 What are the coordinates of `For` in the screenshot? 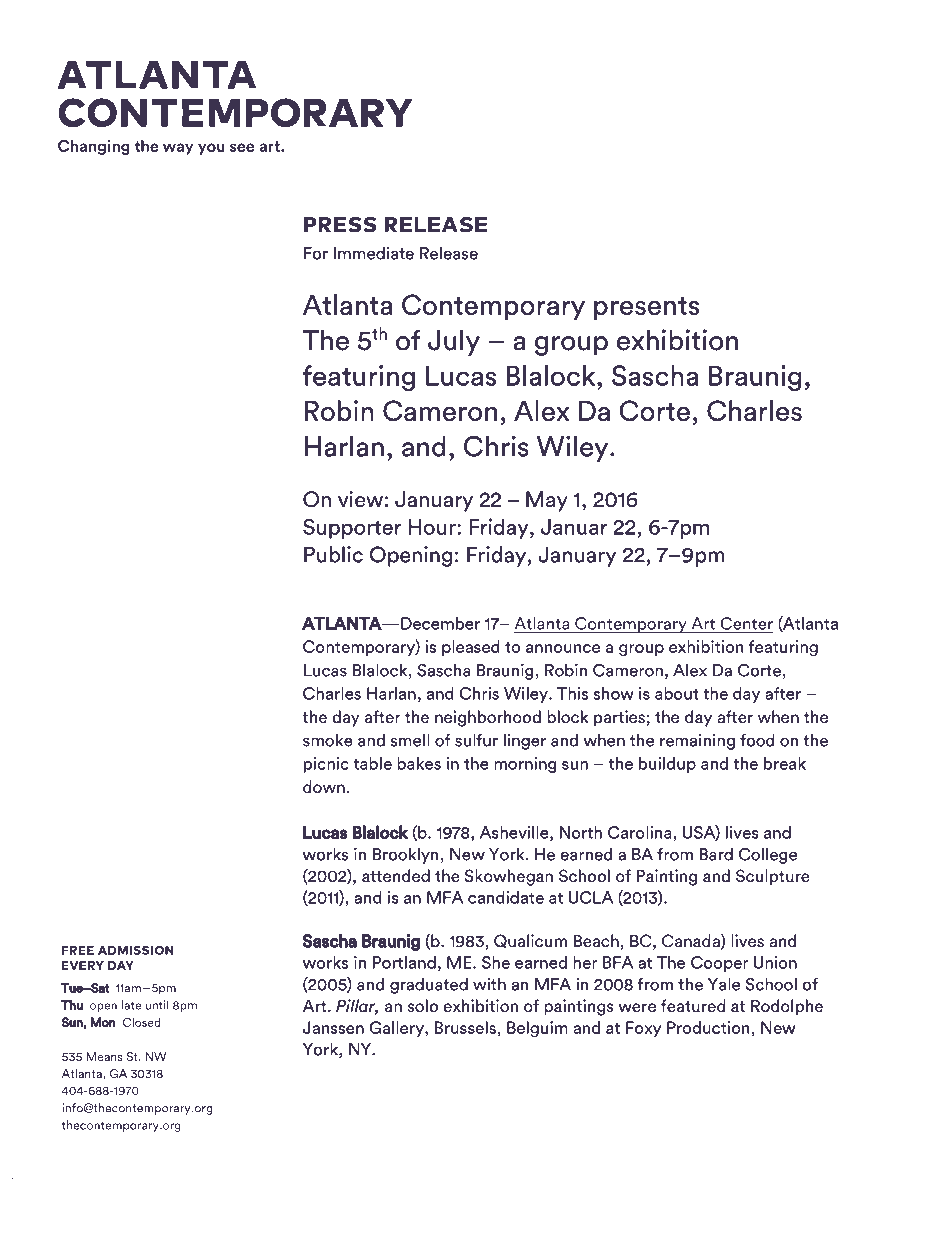 It's located at (316, 253).
